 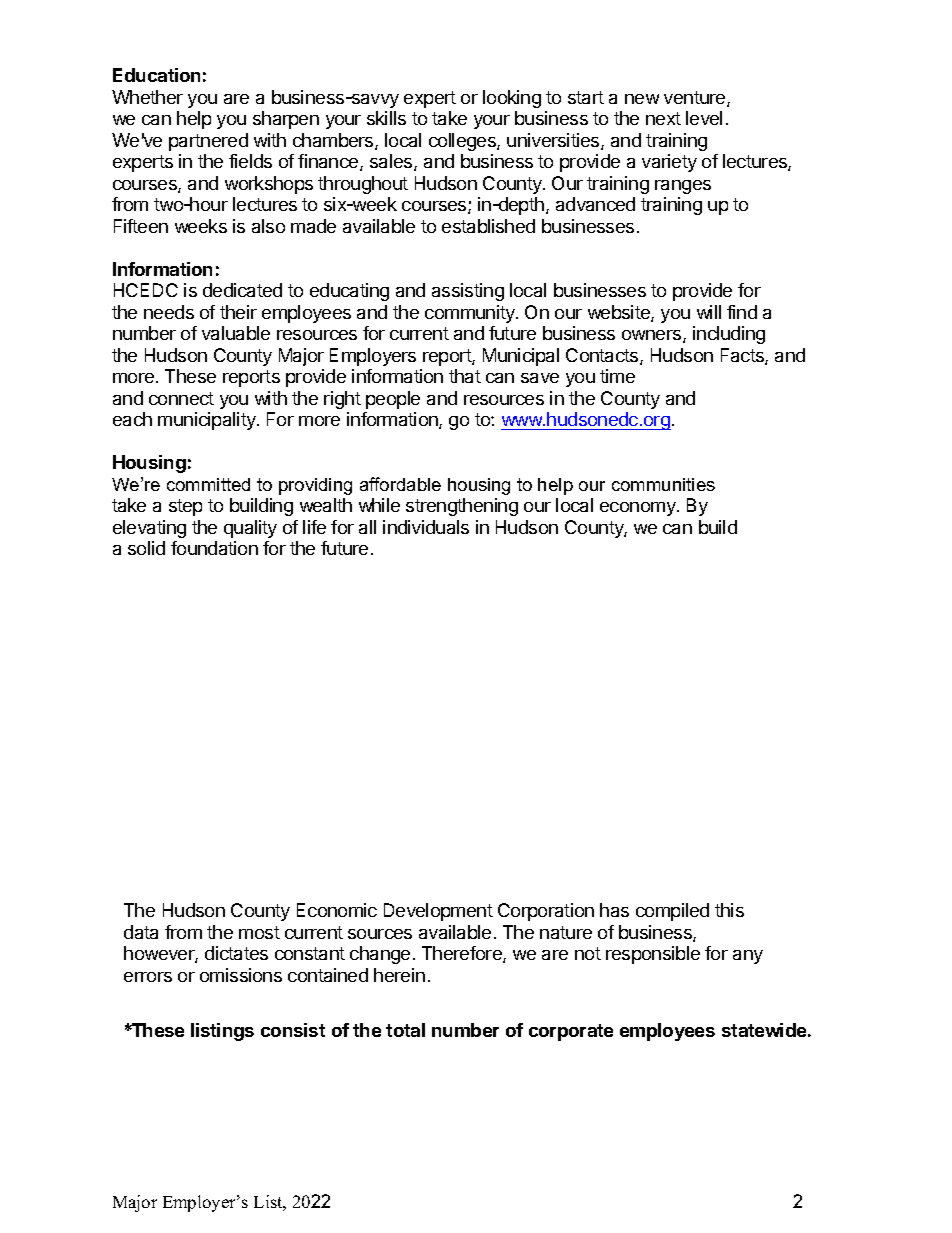 I want to click on individuals, so click(x=426, y=527).
